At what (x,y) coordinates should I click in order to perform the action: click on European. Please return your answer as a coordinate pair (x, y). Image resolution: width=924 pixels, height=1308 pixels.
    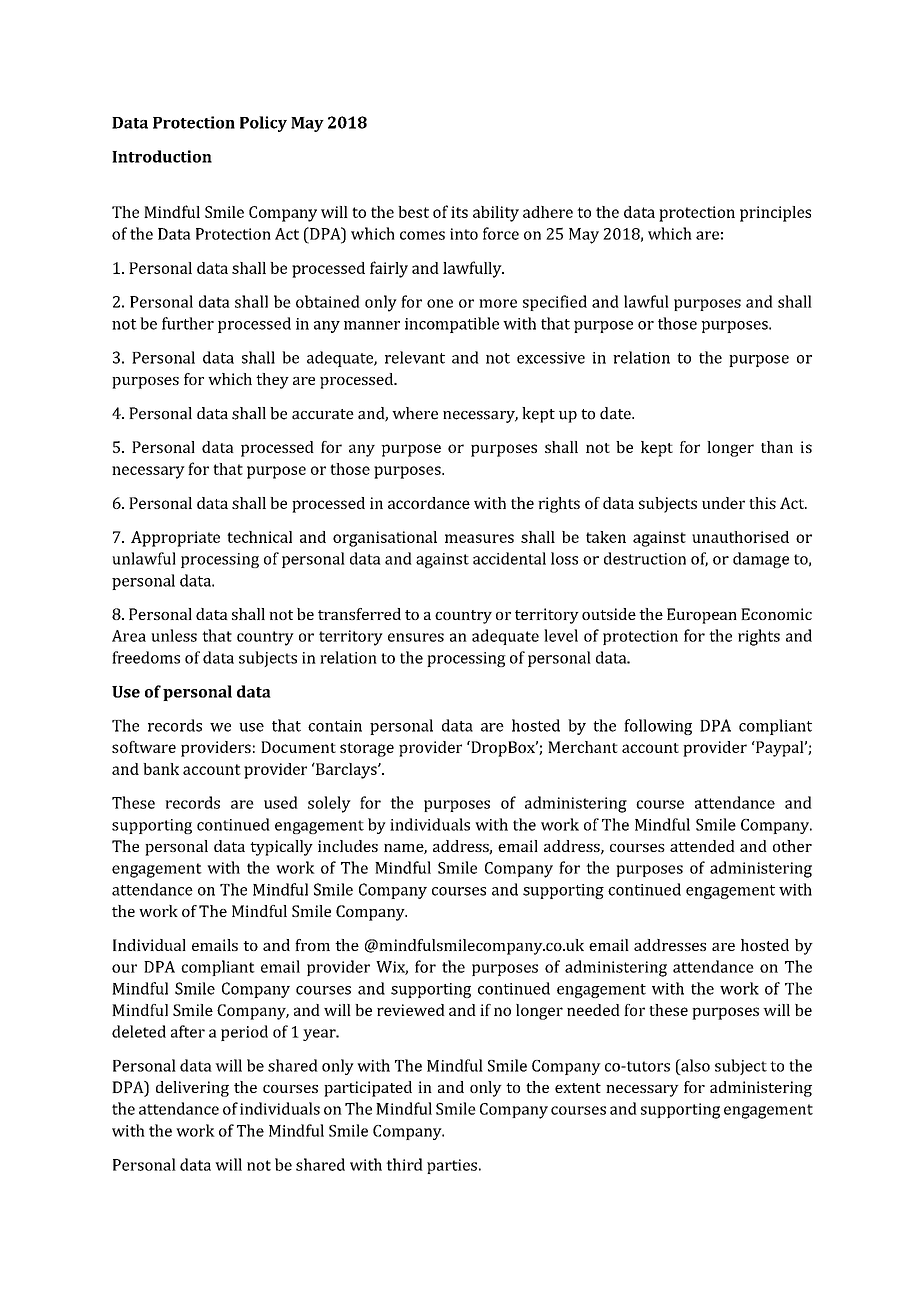
    Looking at the image, I should click on (702, 616).
